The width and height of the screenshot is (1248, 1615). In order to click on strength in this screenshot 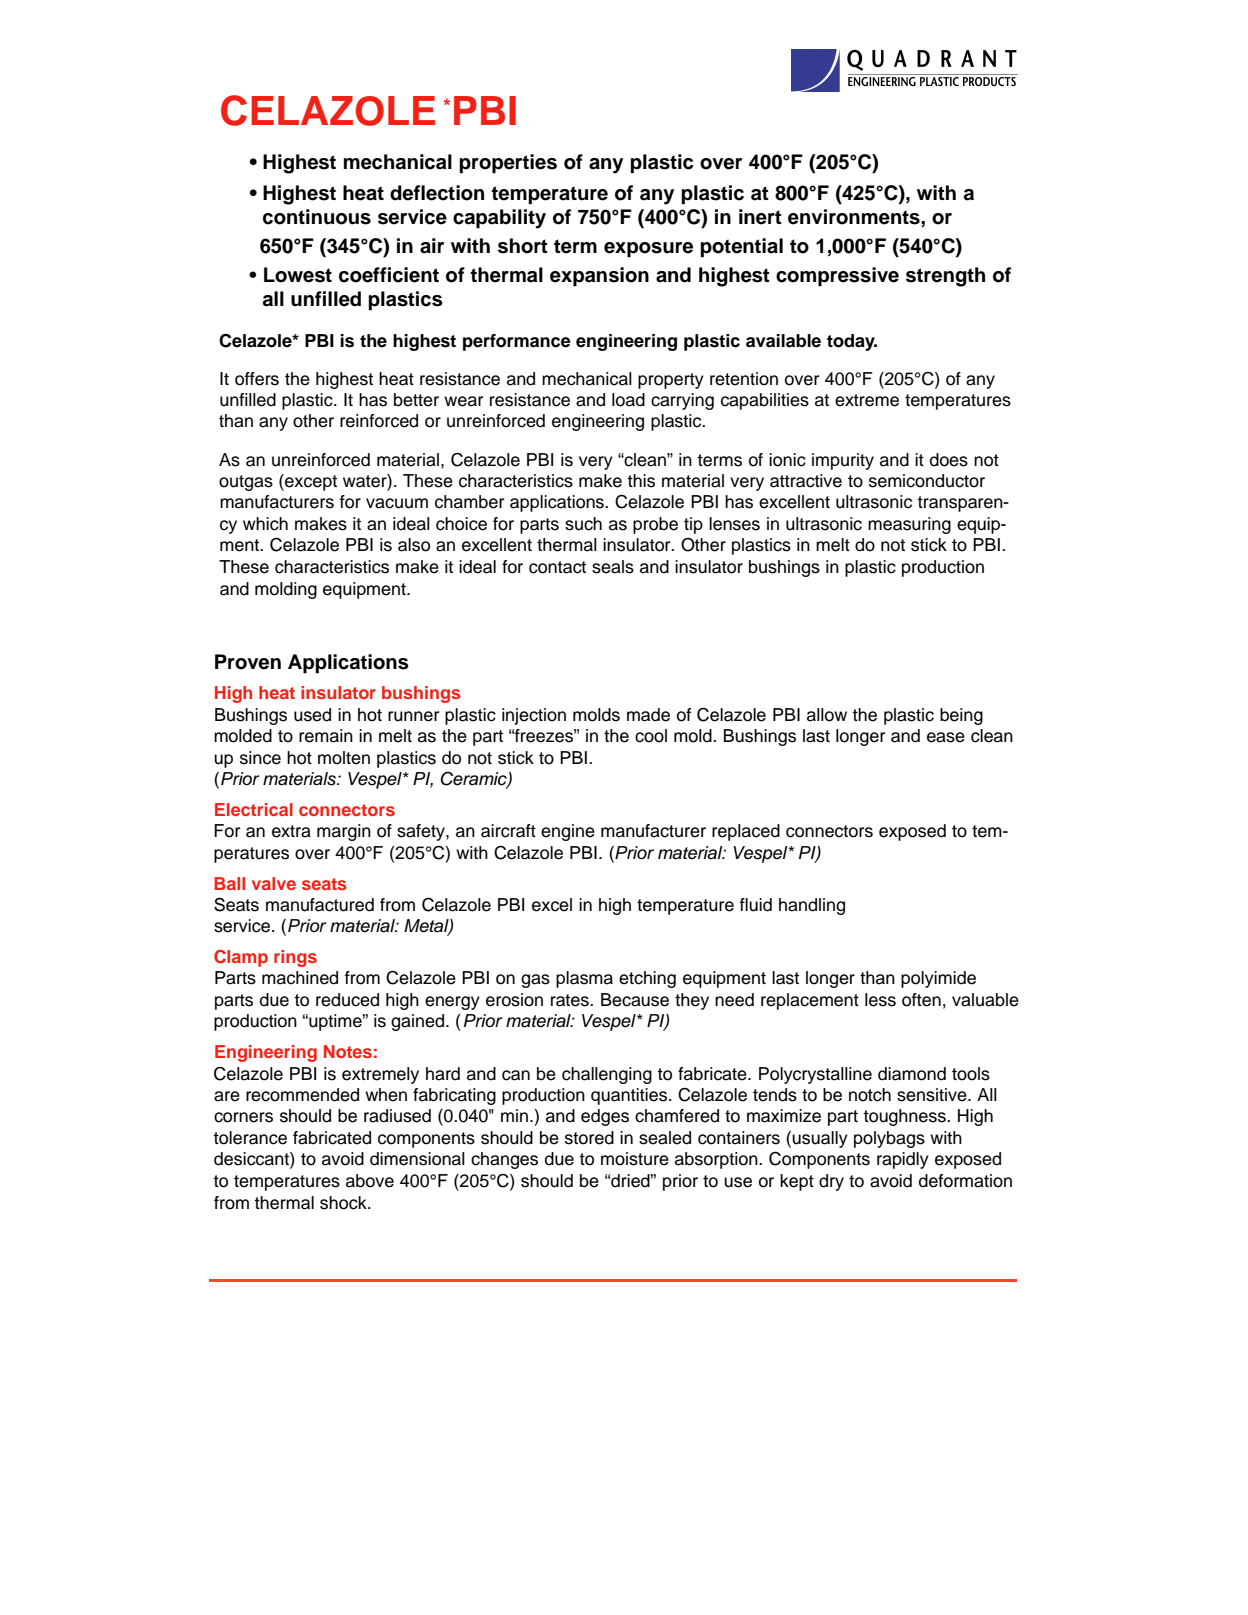, I will do `click(945, 277)`.
